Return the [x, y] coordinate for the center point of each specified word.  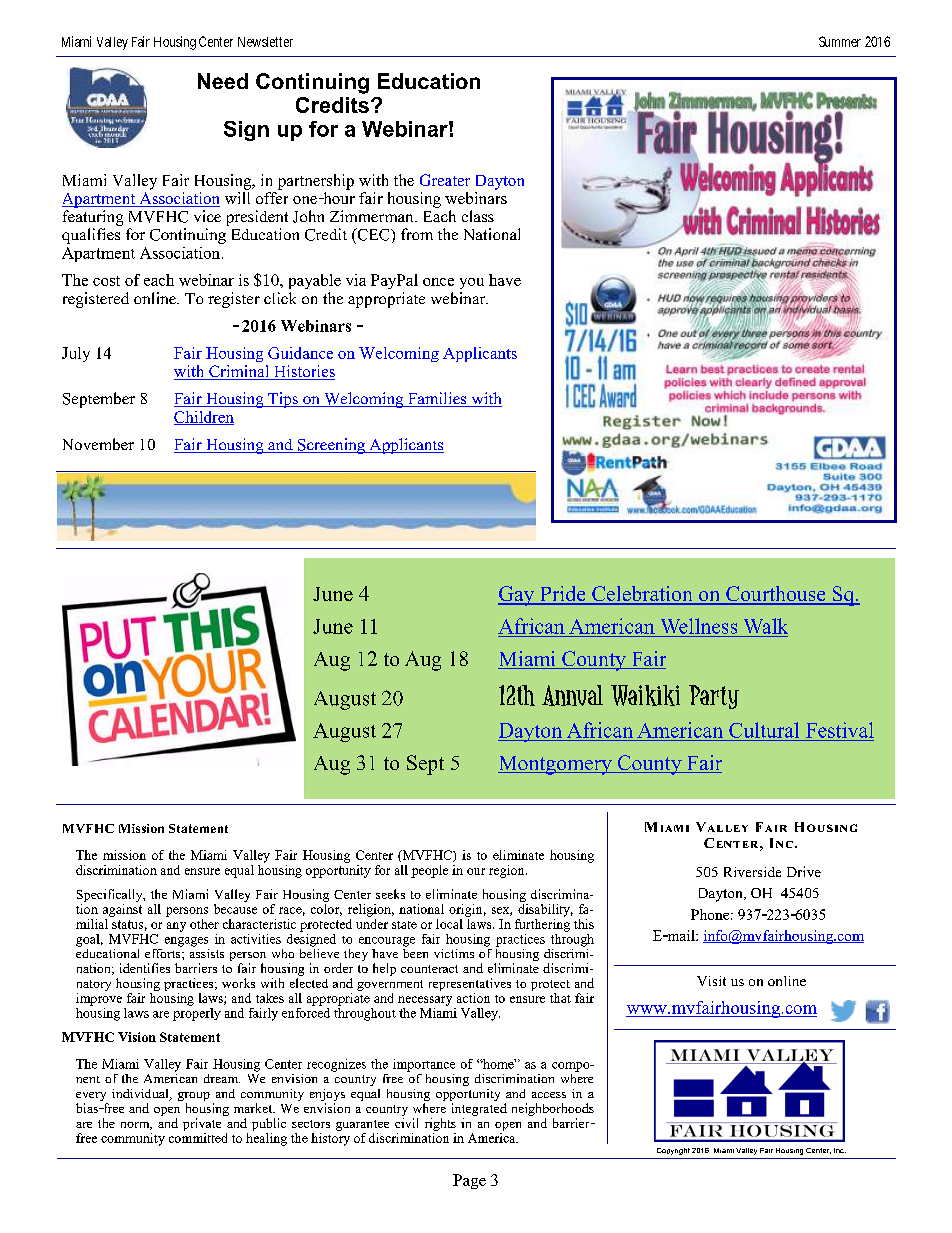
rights [440, 1124]
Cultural [764, 730]
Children [204, 418]
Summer [840, 41]
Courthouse [776, 595]
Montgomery [556, 765]
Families [437, 399]
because [235, 907]
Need [223, 81]
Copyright [673, 1151]
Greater [445, 180]
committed [198, 1136]
